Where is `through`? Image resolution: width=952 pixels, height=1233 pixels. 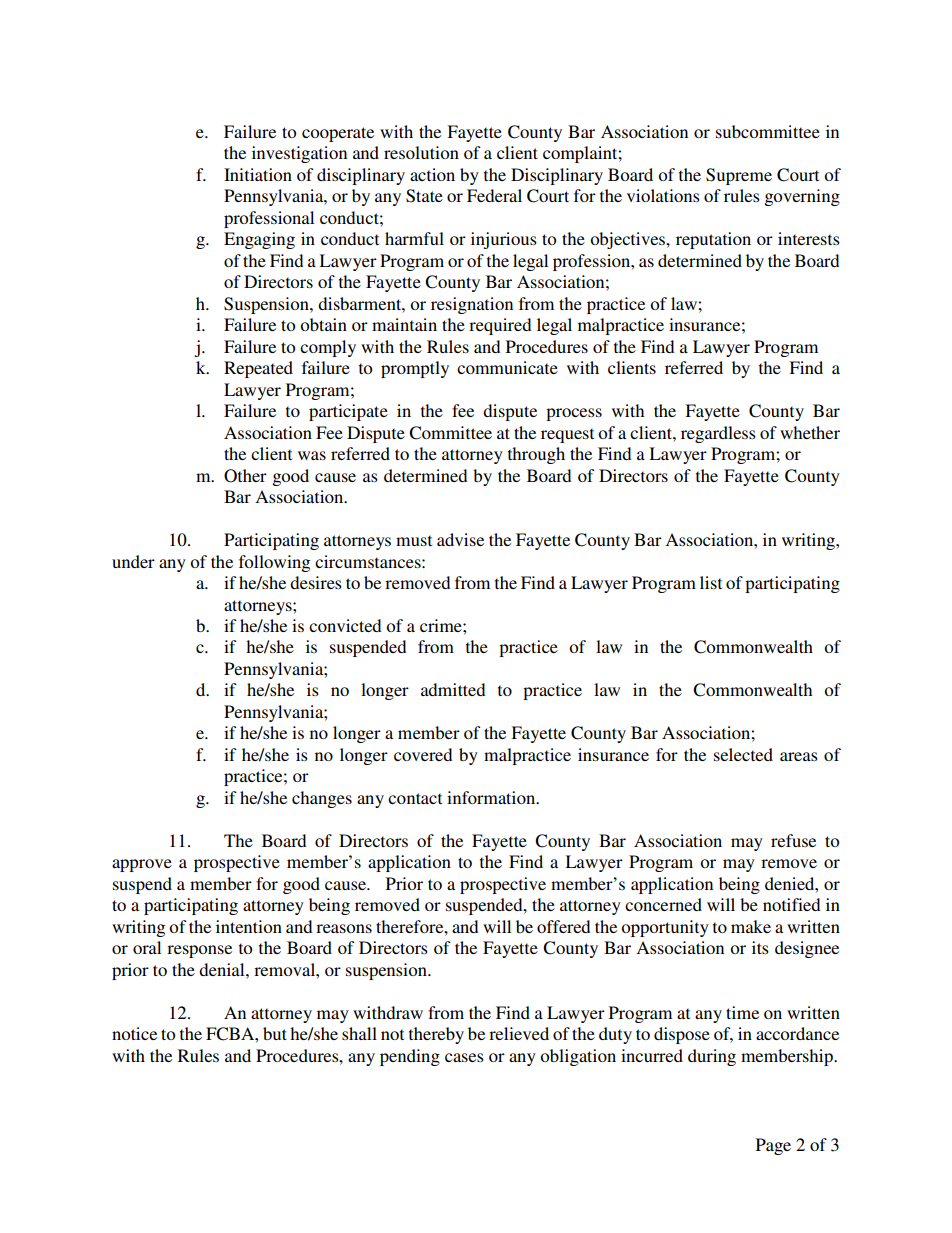
through is located at coordinates (536, 455).
